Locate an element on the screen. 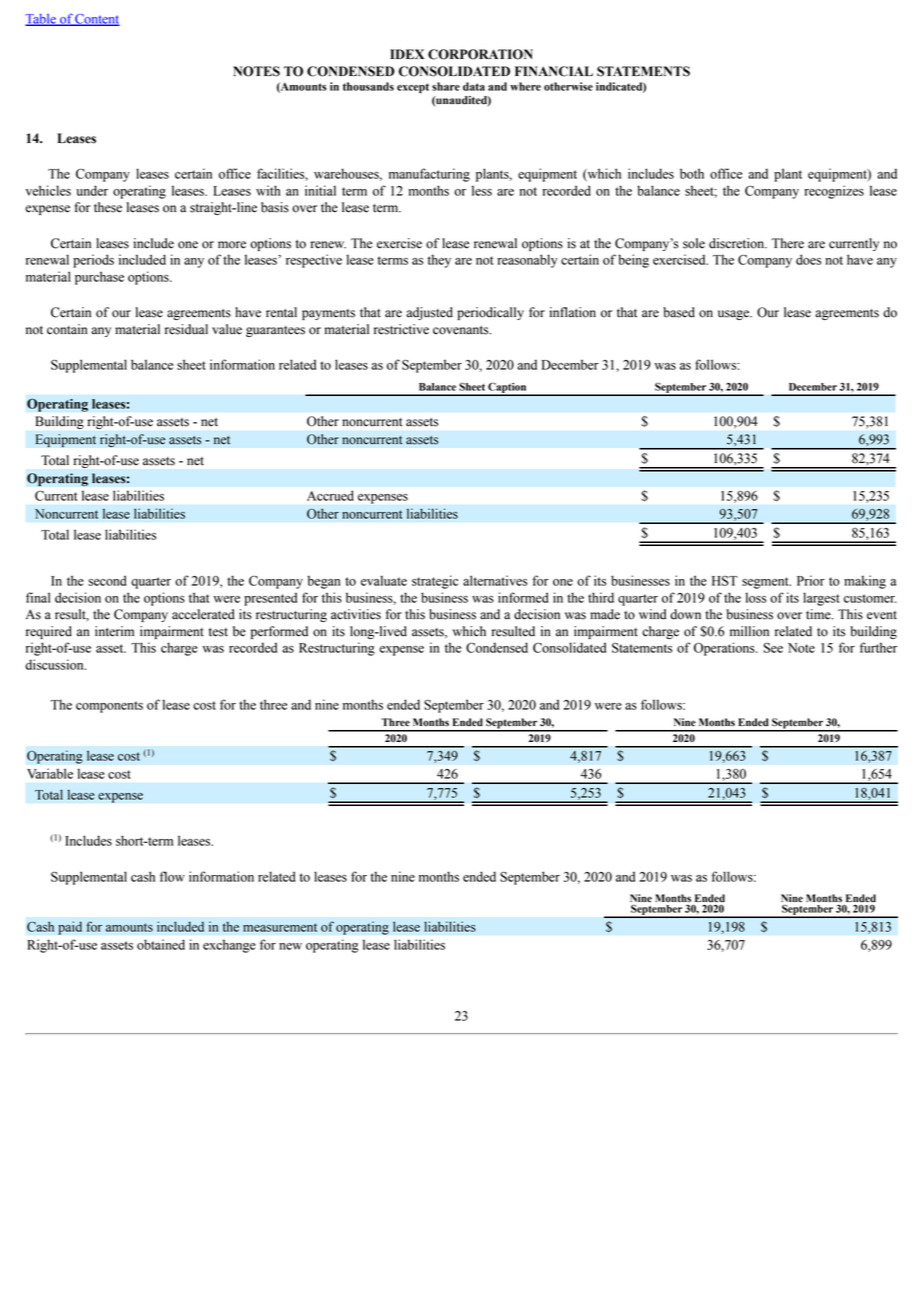  informed is located at coordinates (523, 597).
